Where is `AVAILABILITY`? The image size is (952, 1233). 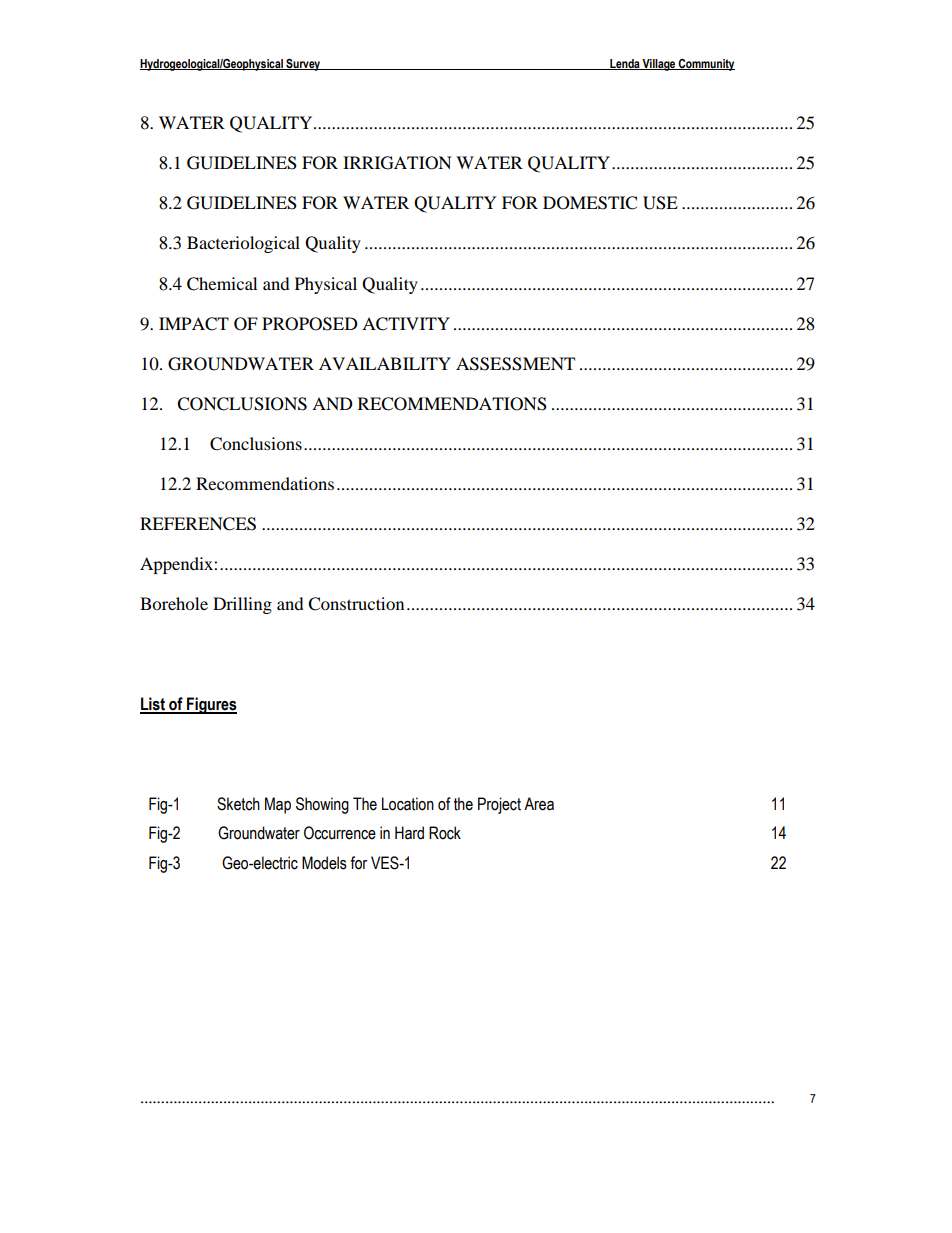
AVAILABILITY is located at coordinates (385, 363).
